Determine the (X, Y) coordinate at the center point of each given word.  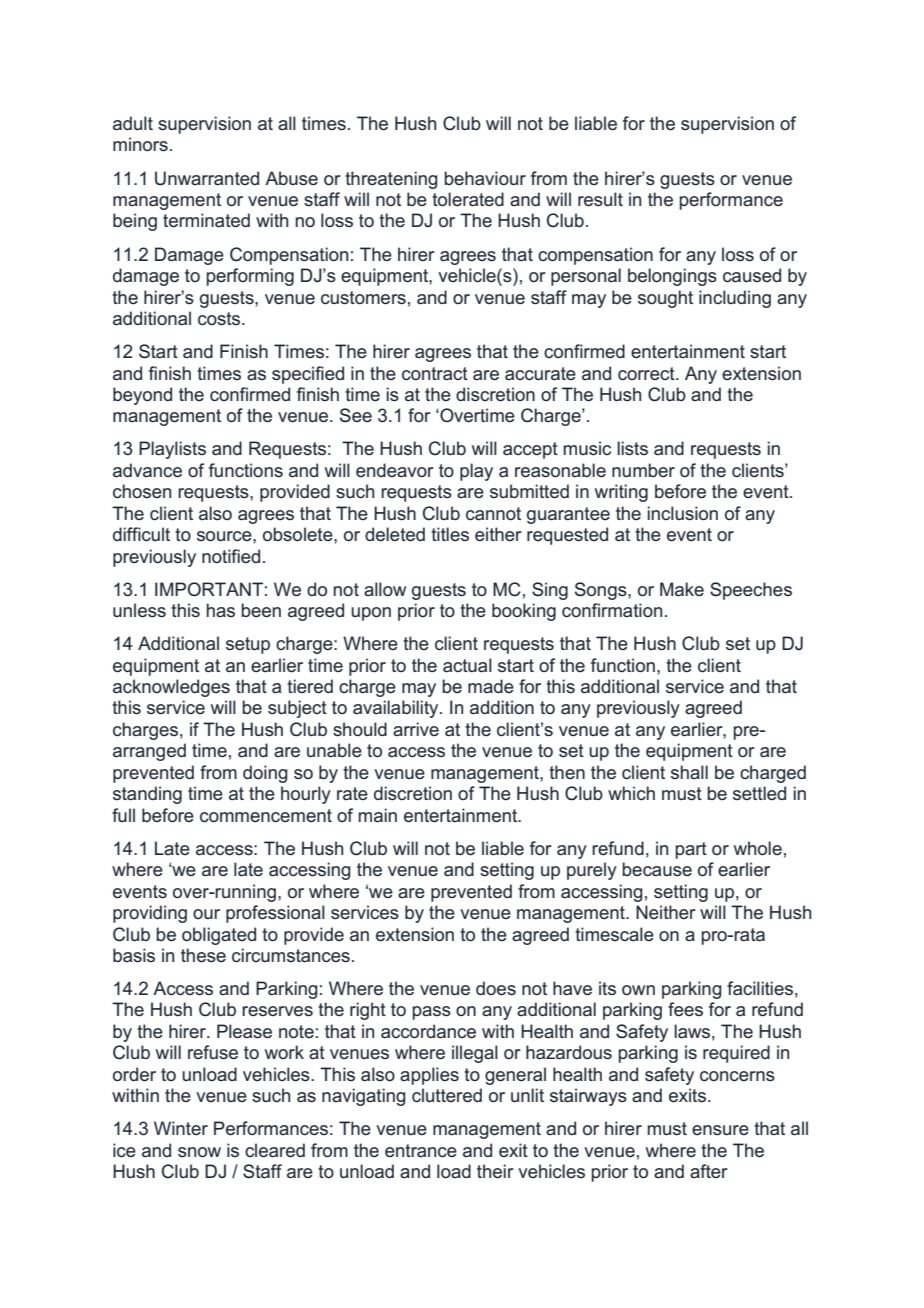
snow (199, 1152)
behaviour (485, 178)
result (600, 199)
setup (248, 645)
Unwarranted (207, 178)
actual (467, 665)
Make (682, 589)
